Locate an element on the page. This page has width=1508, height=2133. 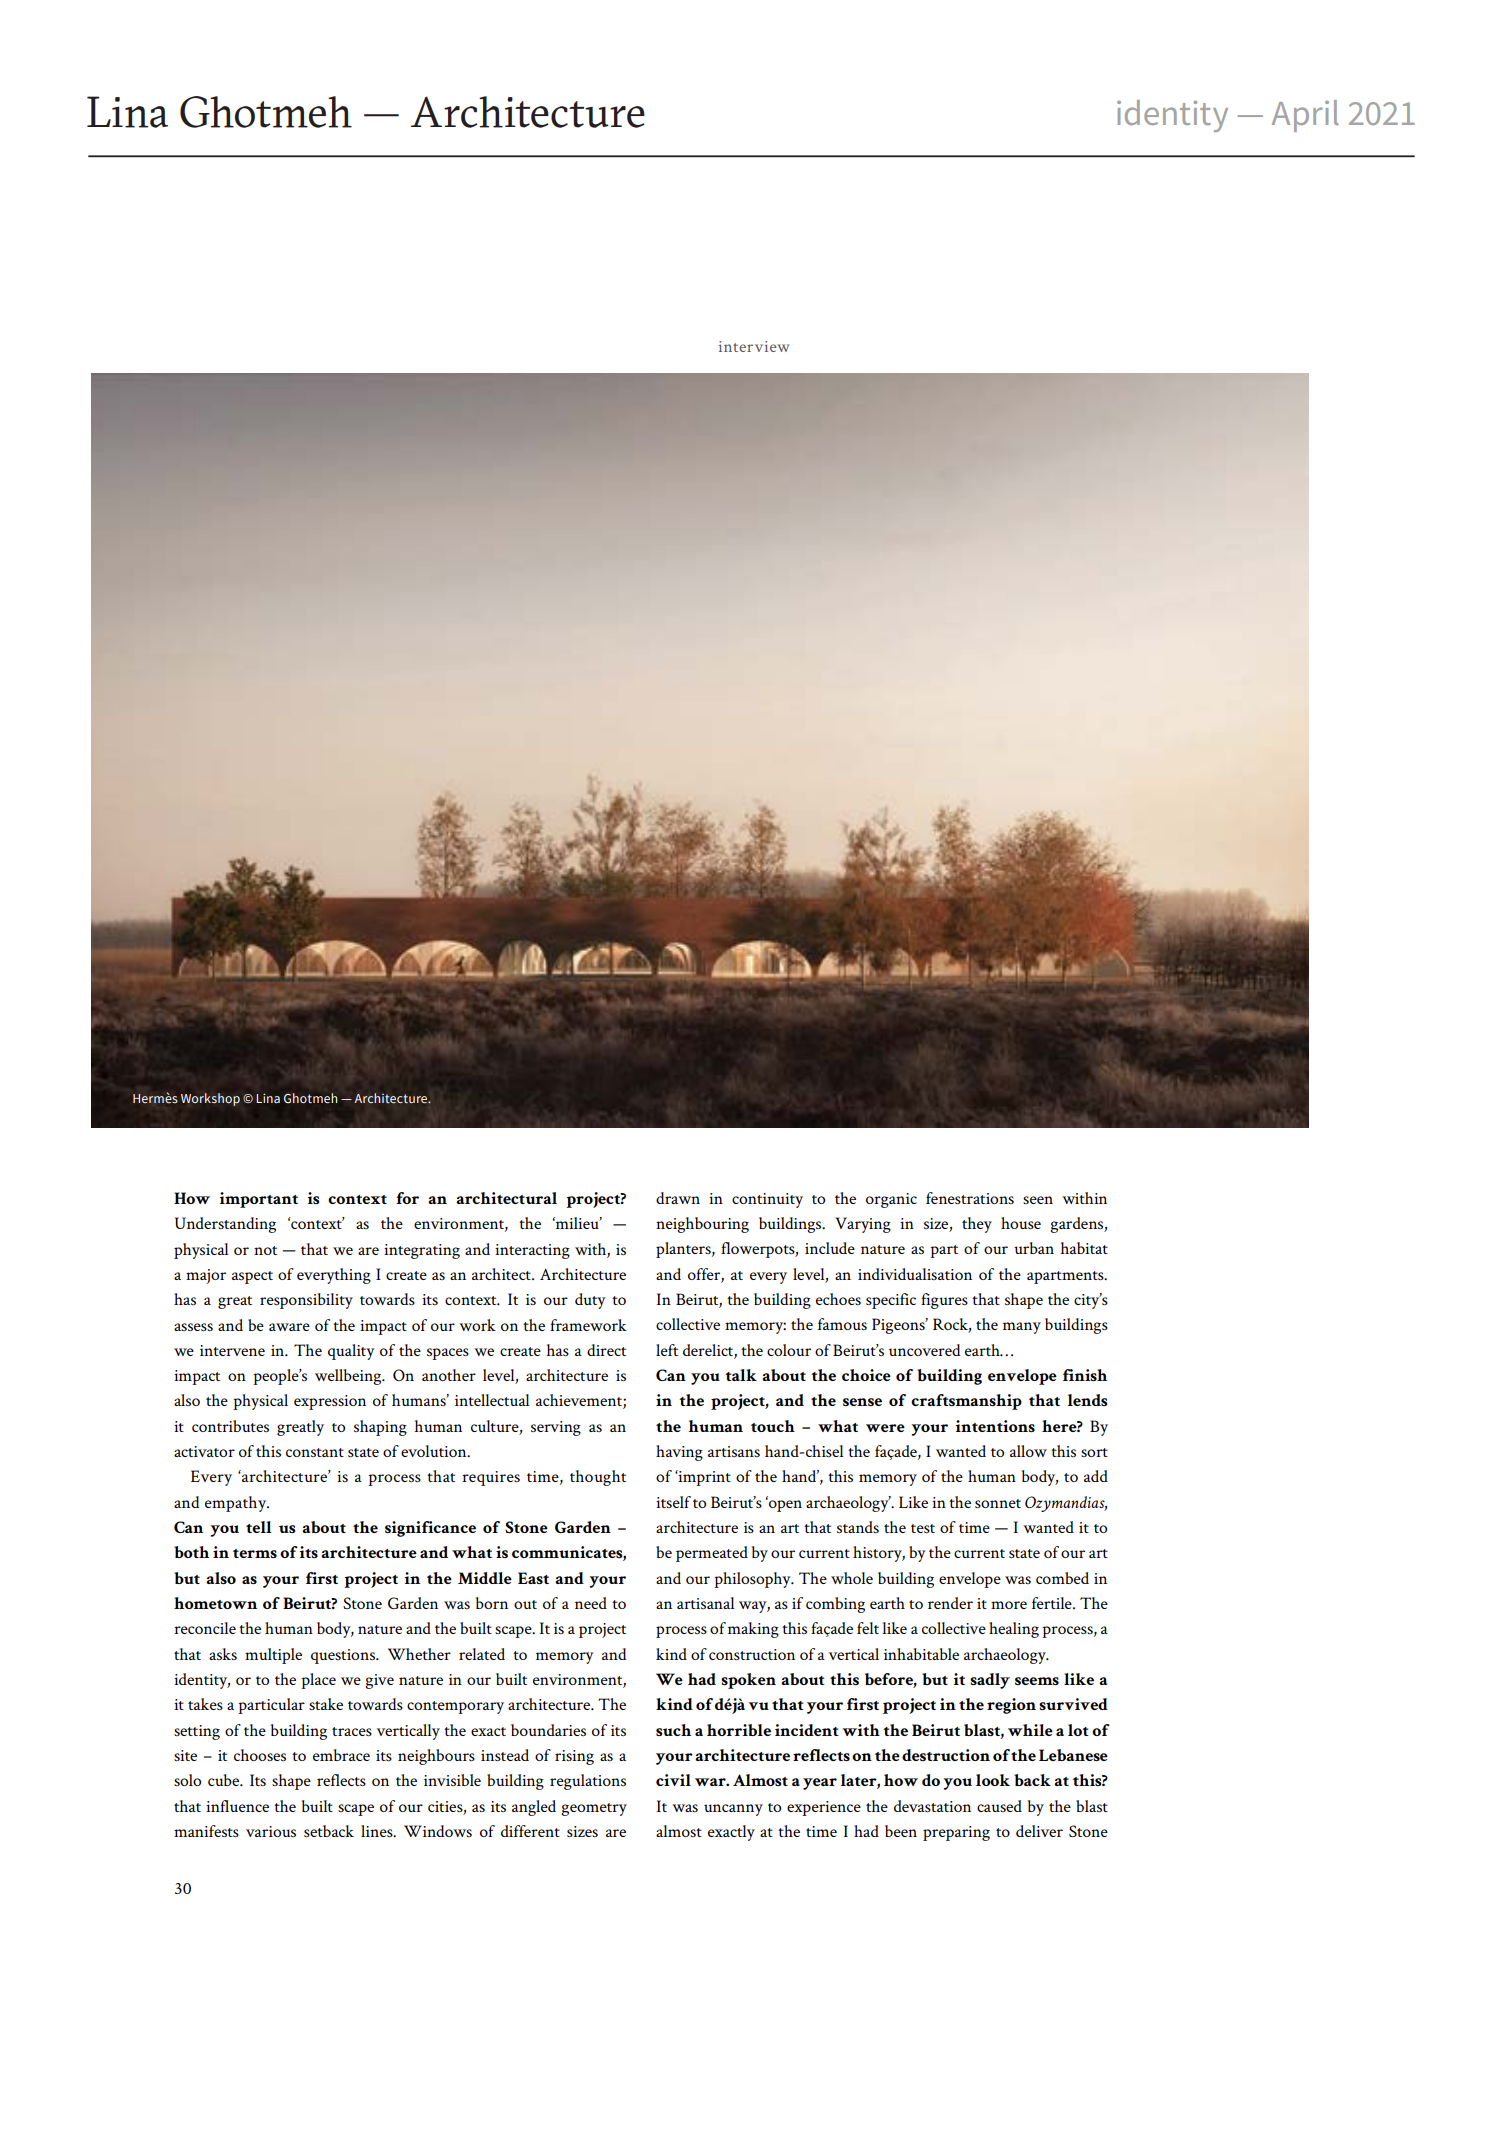
habitat is located at coordinates (1084, 1248).
